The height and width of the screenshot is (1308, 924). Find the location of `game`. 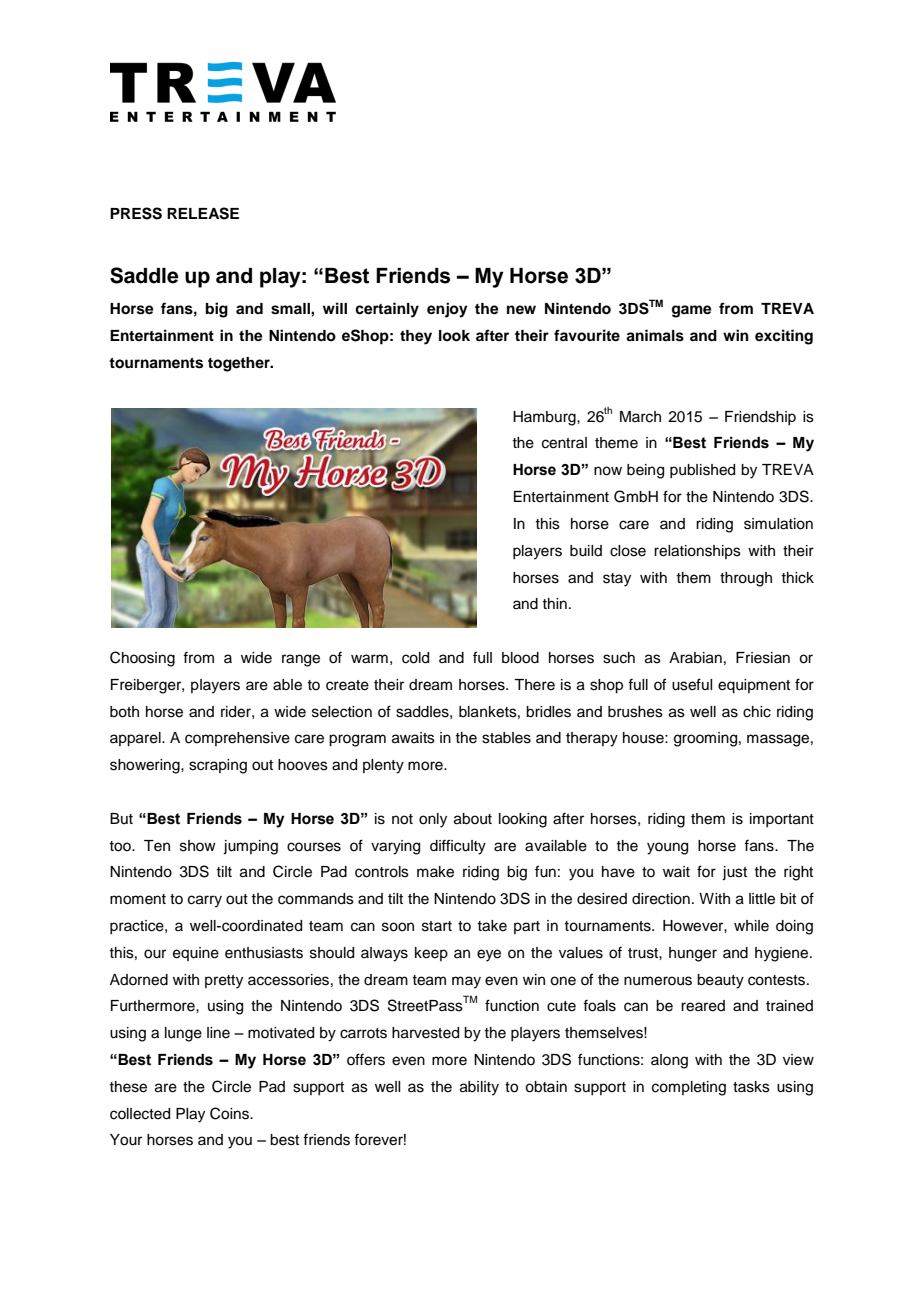

game is located at coordinates (692, 311).
